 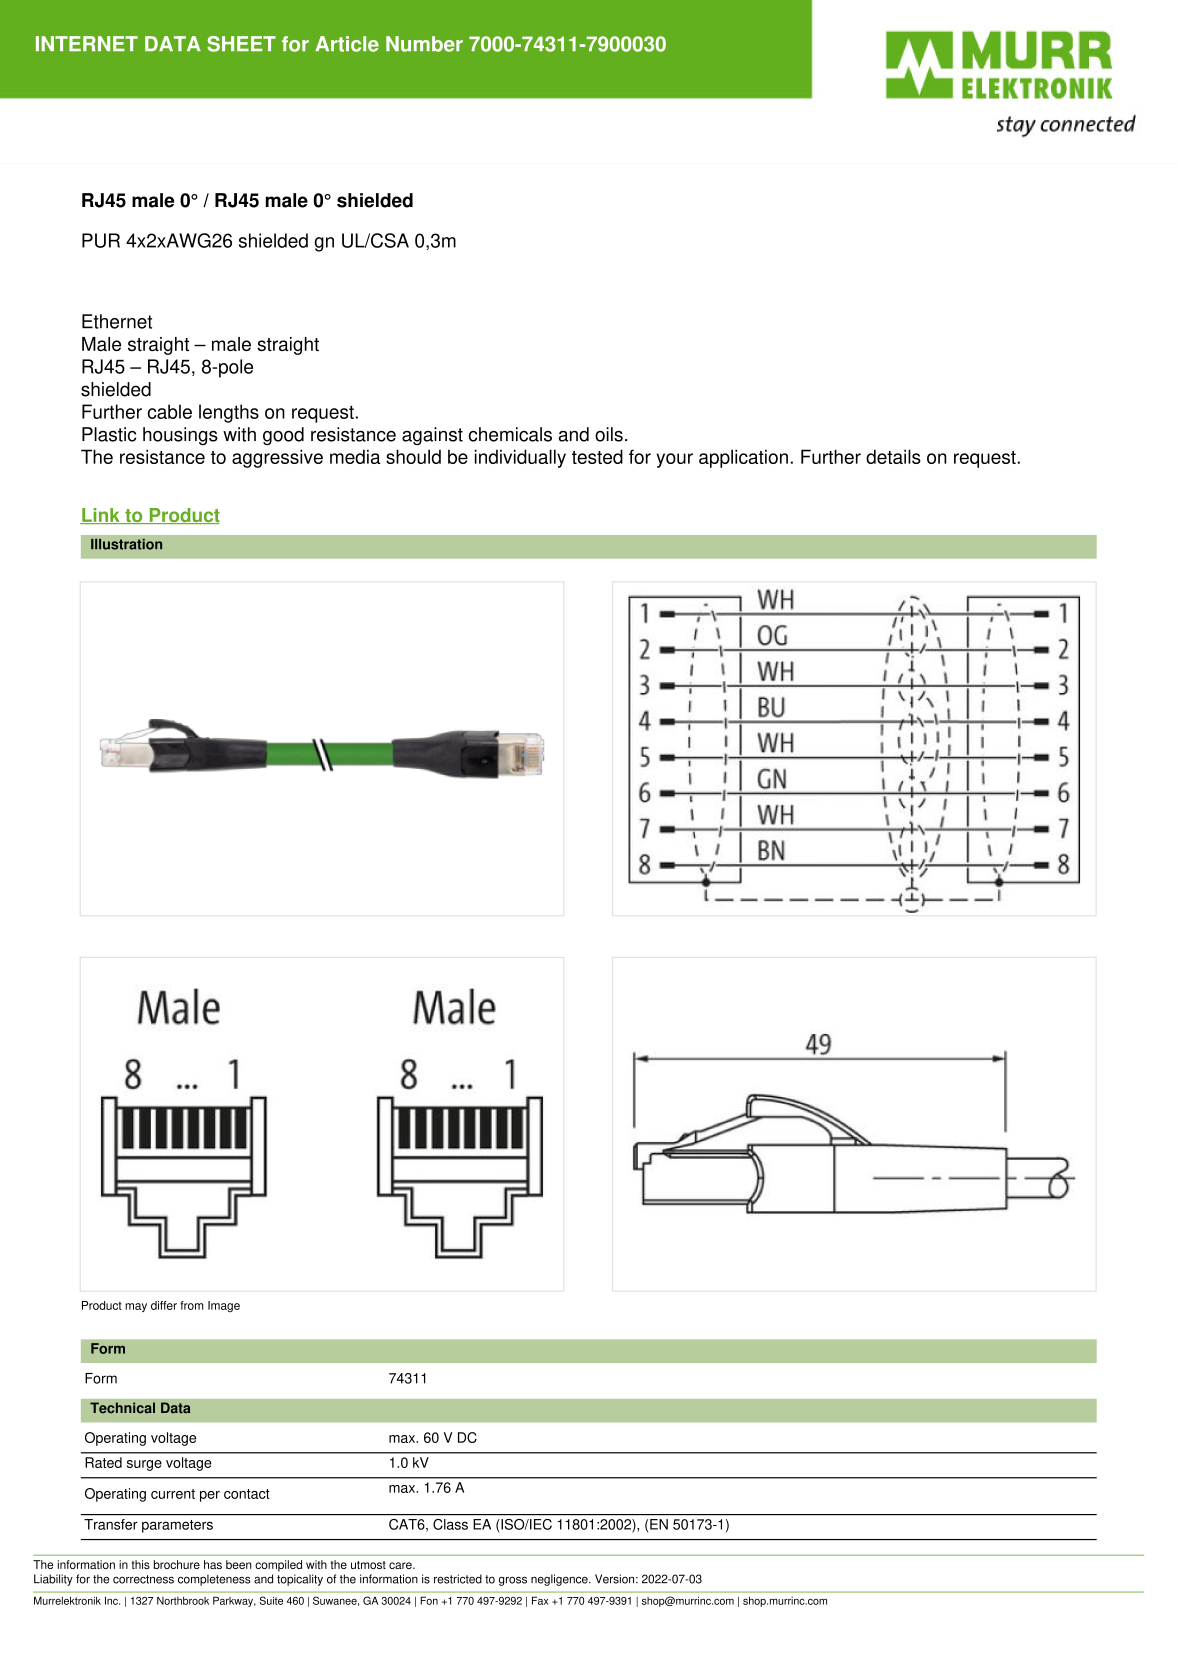 What do you see at coordinates (893, 456) in the screenshot?
I see `details` at bounding box center [893, 456].
